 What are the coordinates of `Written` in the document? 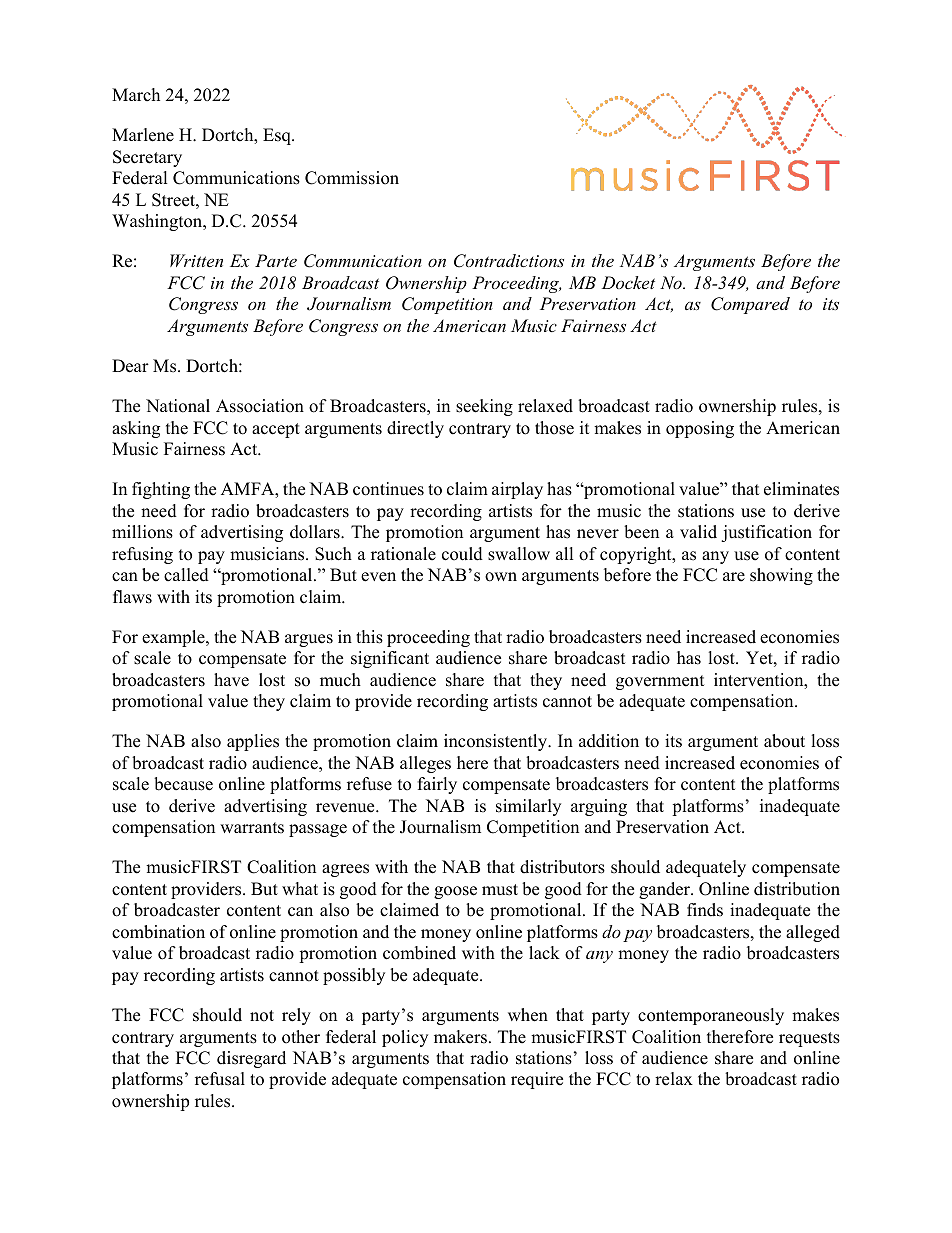 It's located at (196, 260).
